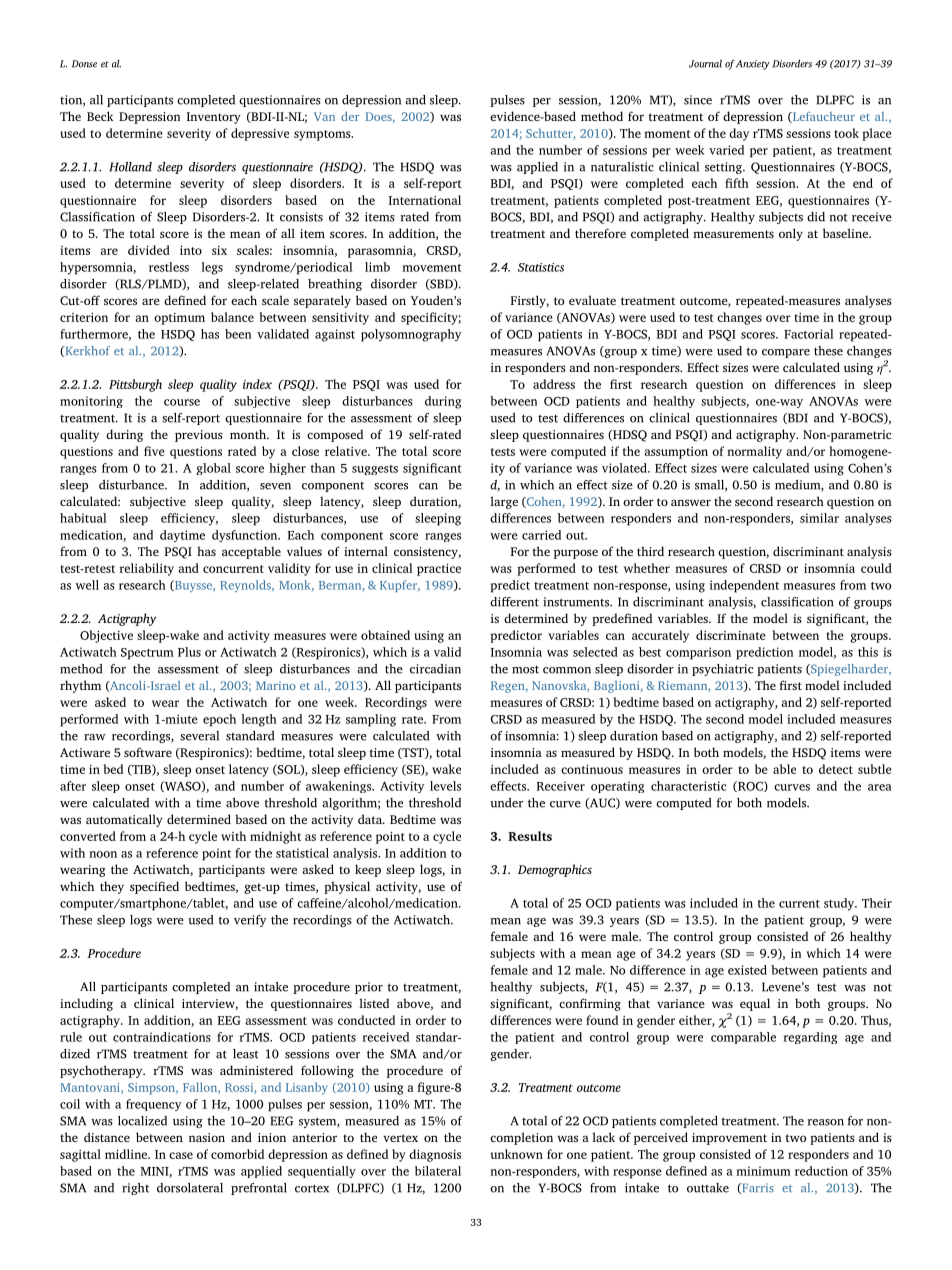  I want to click on Inventory, so click(214, 118).
